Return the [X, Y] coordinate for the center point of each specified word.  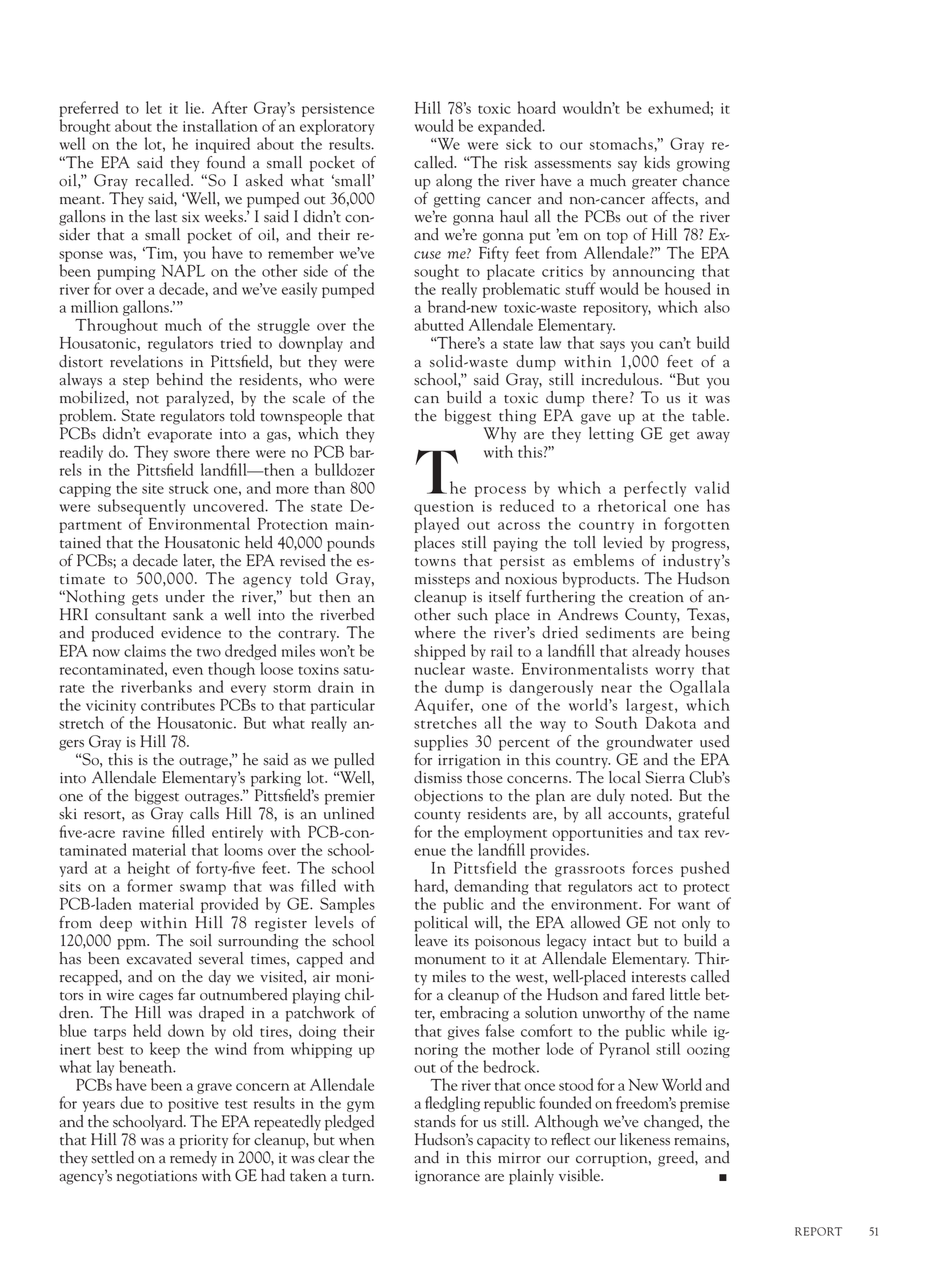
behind [179, 379]
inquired [223, 145]
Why [499, 435]
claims [145, 650]
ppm [133, 944]
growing [703, 164]
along [454, 182]
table [710, 415]
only [696, 924]
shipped [440, 652]
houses [707, 650]
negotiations [157, 1177]
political [441, 924]
